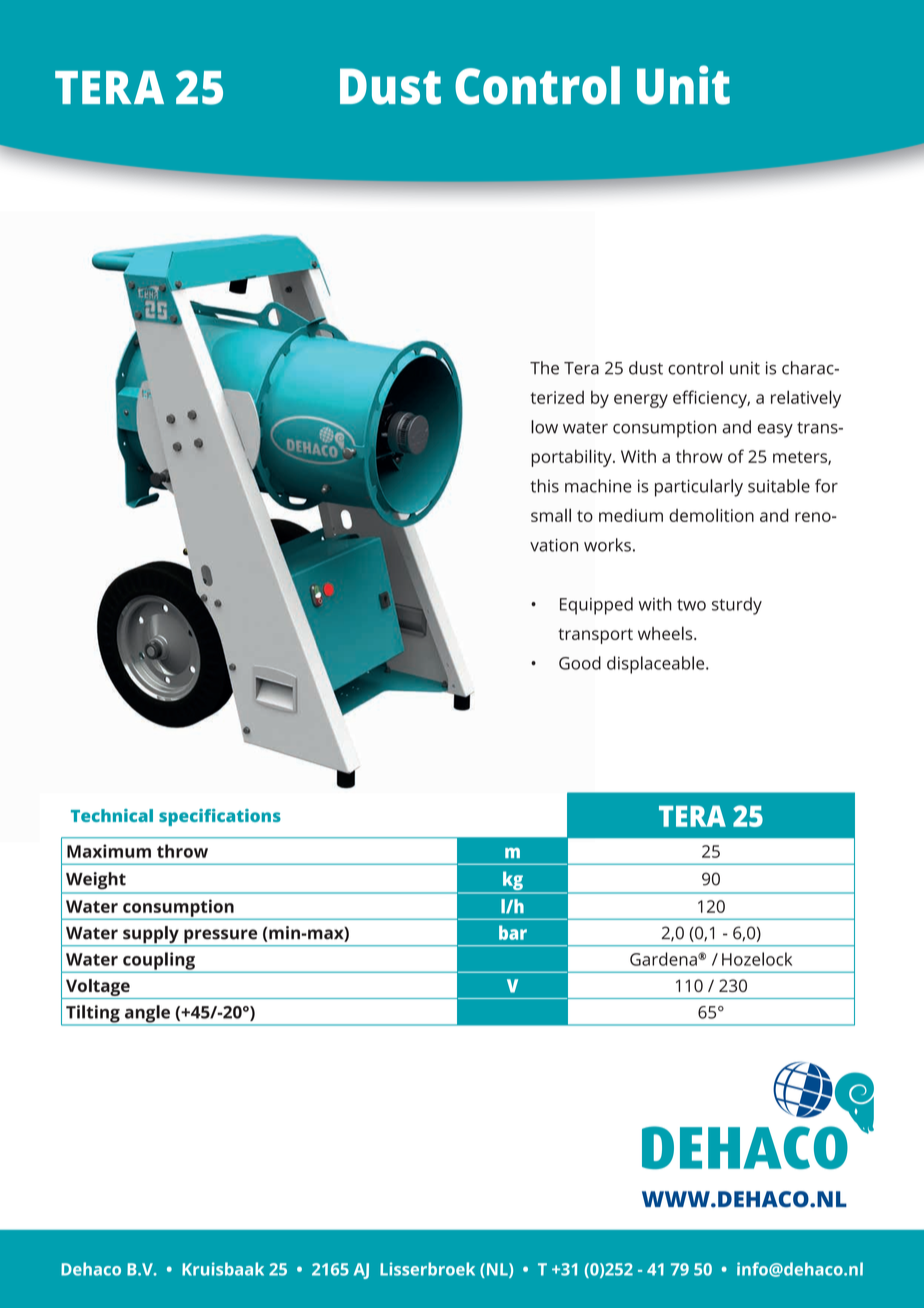 This screenshot has height=1308, width=924. Describe the element at coordinates (737, 606) in the screenshot. I see `sturdy` at that location.
